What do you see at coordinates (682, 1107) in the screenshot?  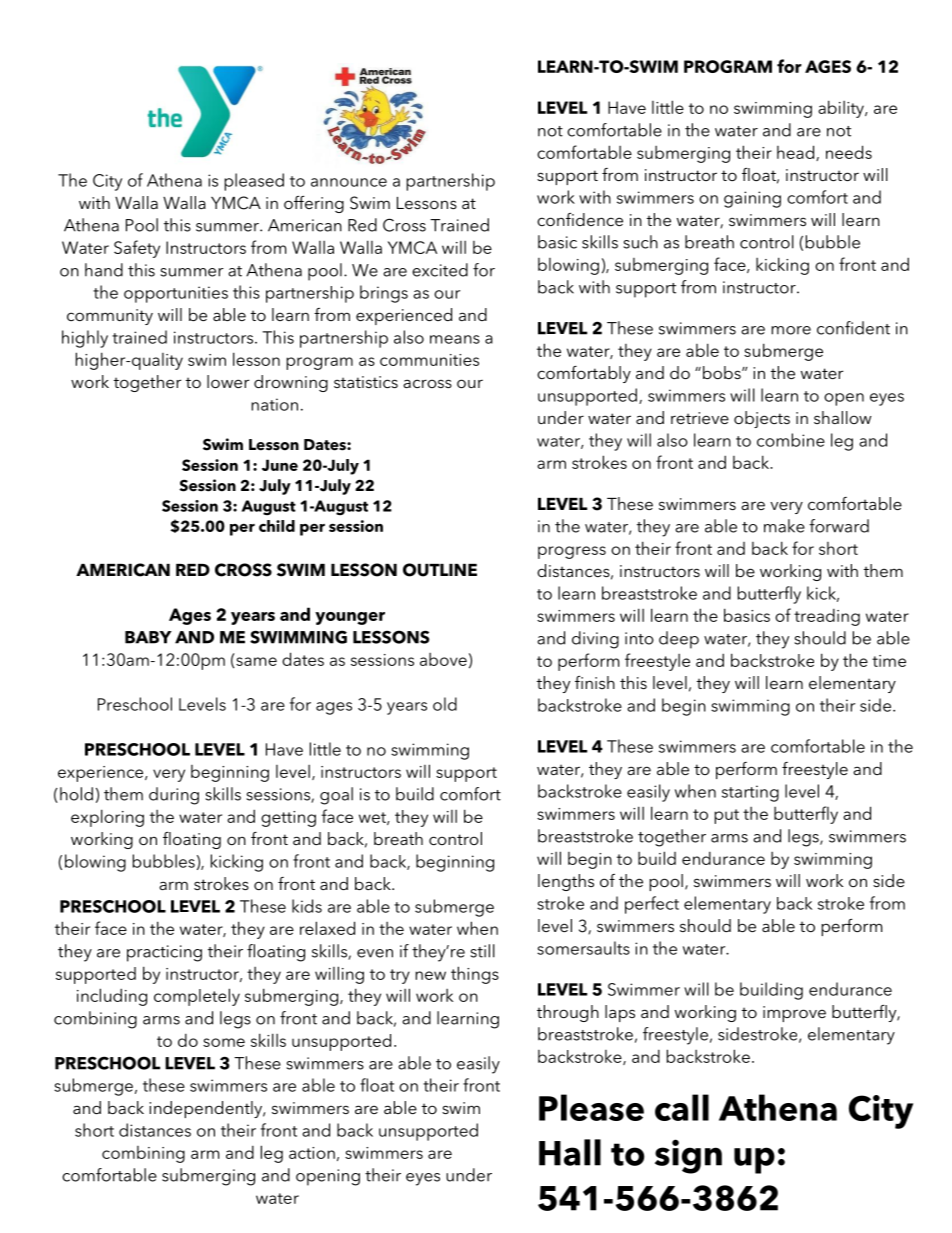 I see `call` at bounding box center [682, 1107].
